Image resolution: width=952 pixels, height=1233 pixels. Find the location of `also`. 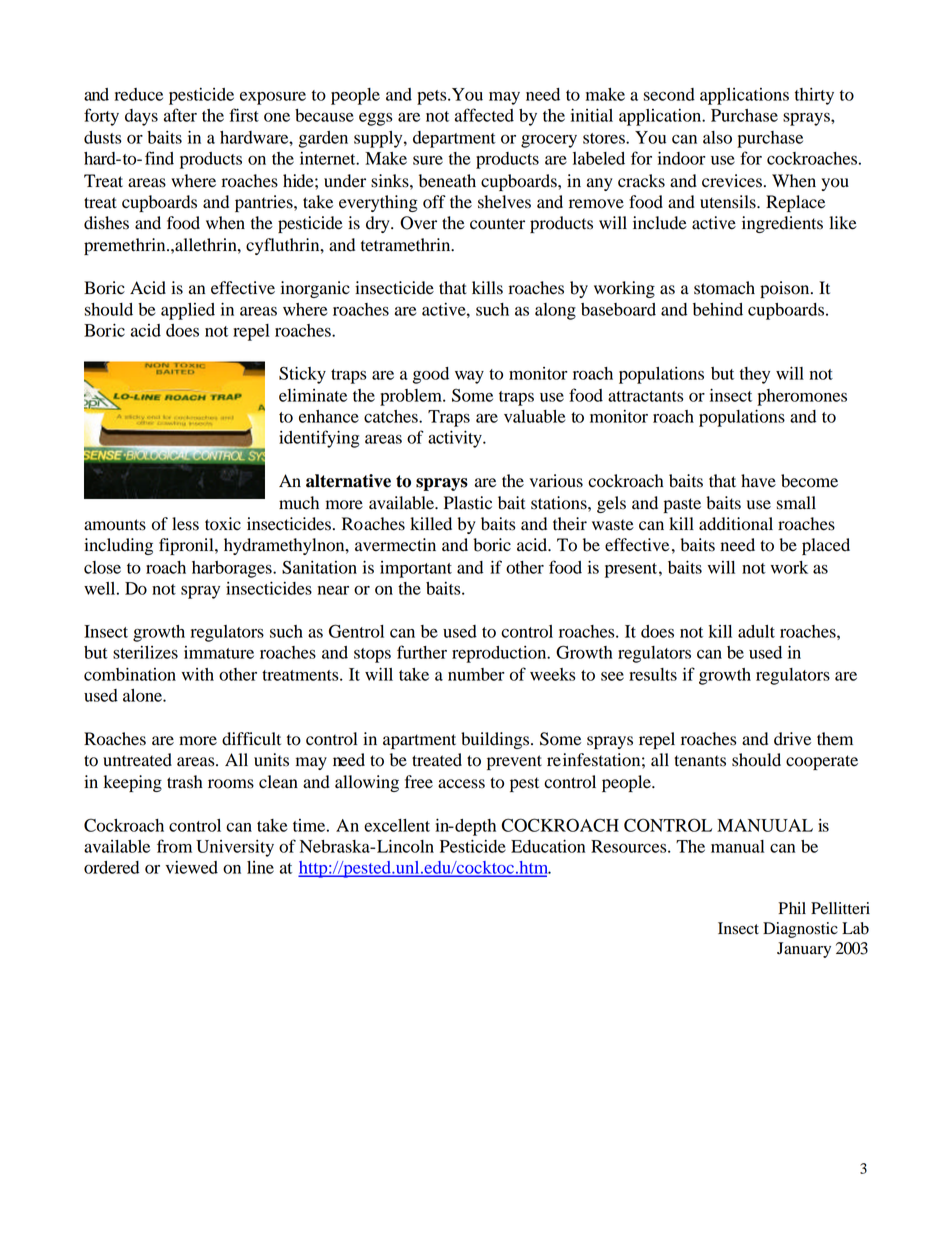

also is located at coordinates (717, 137).
